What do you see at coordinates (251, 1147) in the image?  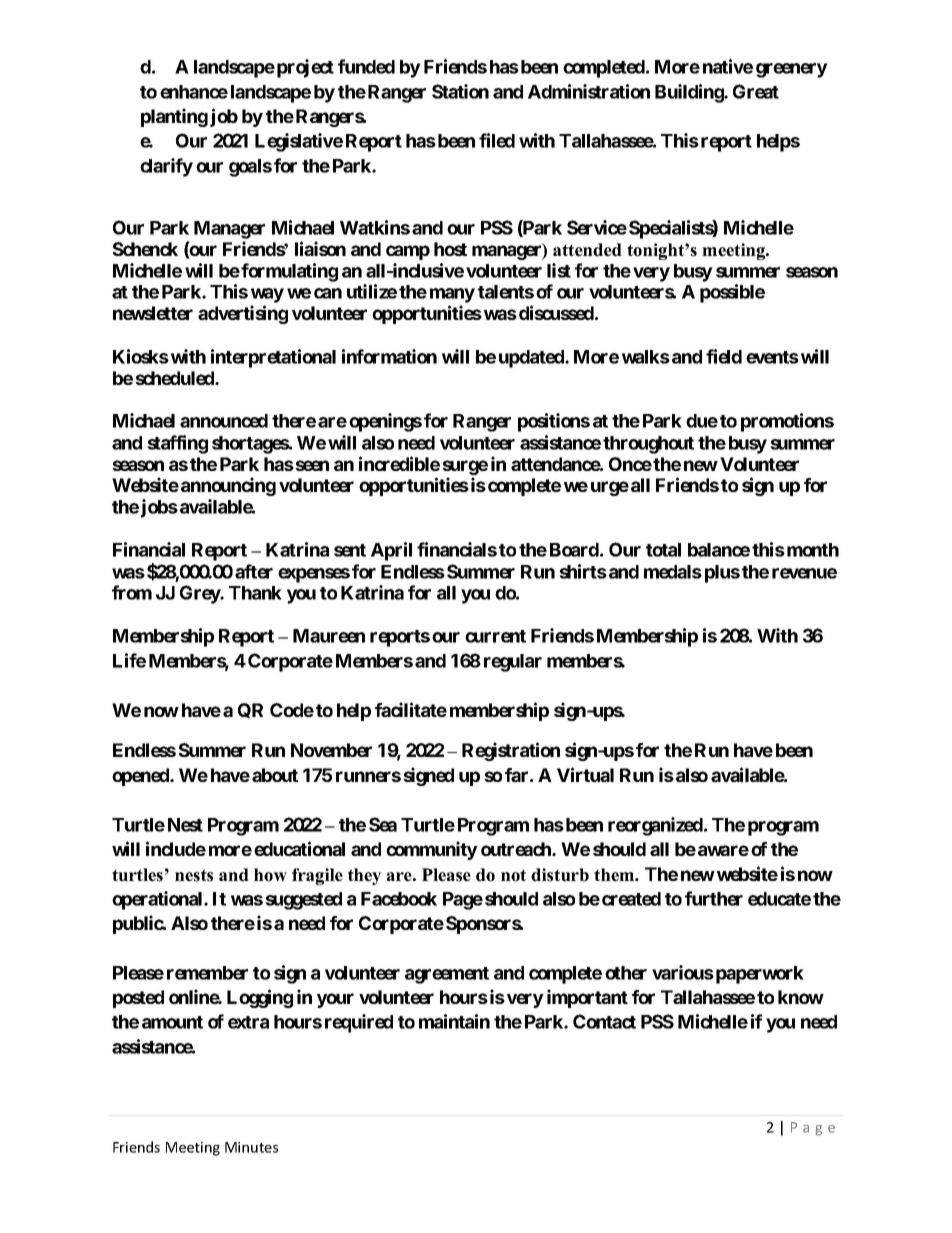 I see `Minutes` at bounding box center [251, 1147].
